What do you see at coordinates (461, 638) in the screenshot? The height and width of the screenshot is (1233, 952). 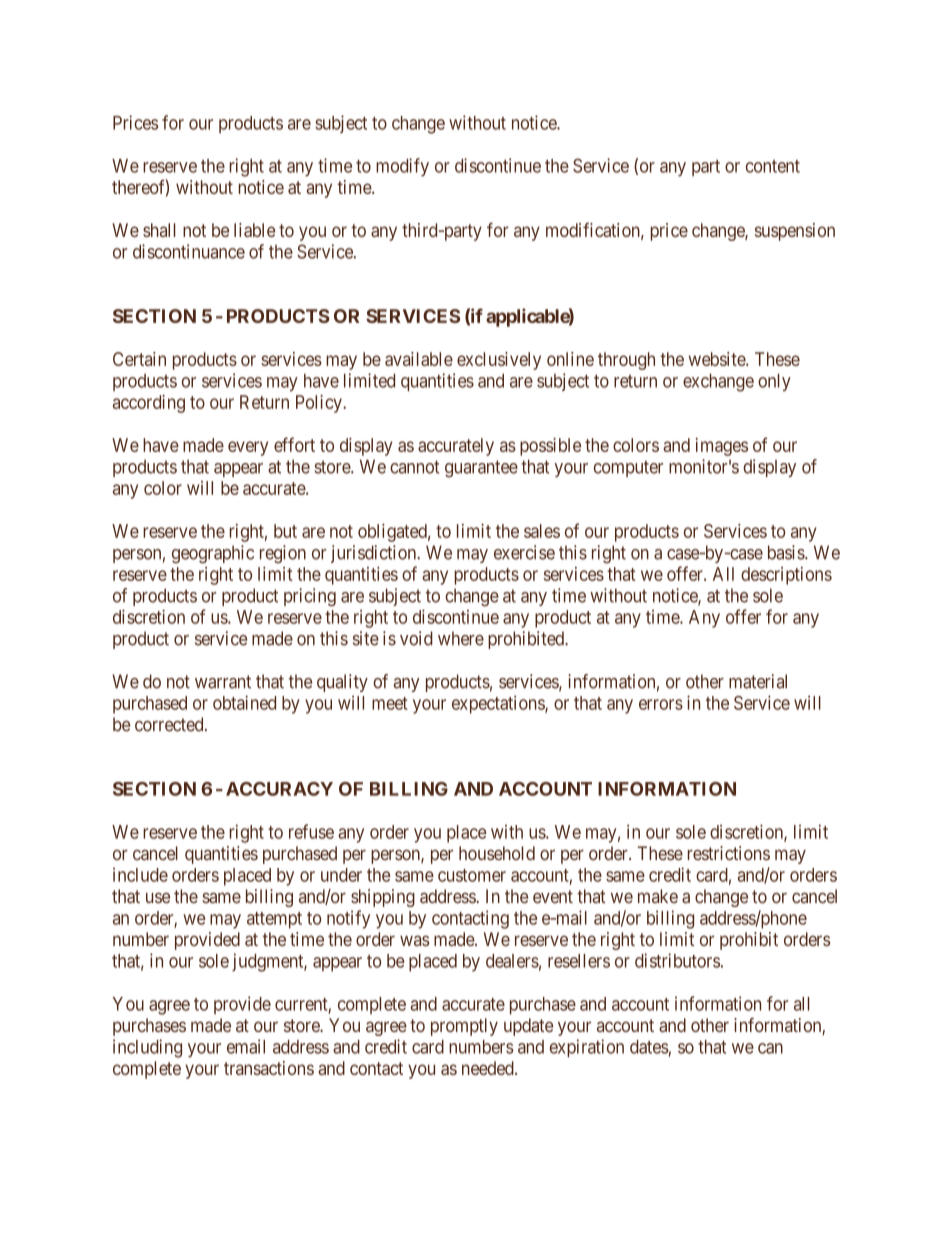 I see `where` at bounding box center [461, 638].
